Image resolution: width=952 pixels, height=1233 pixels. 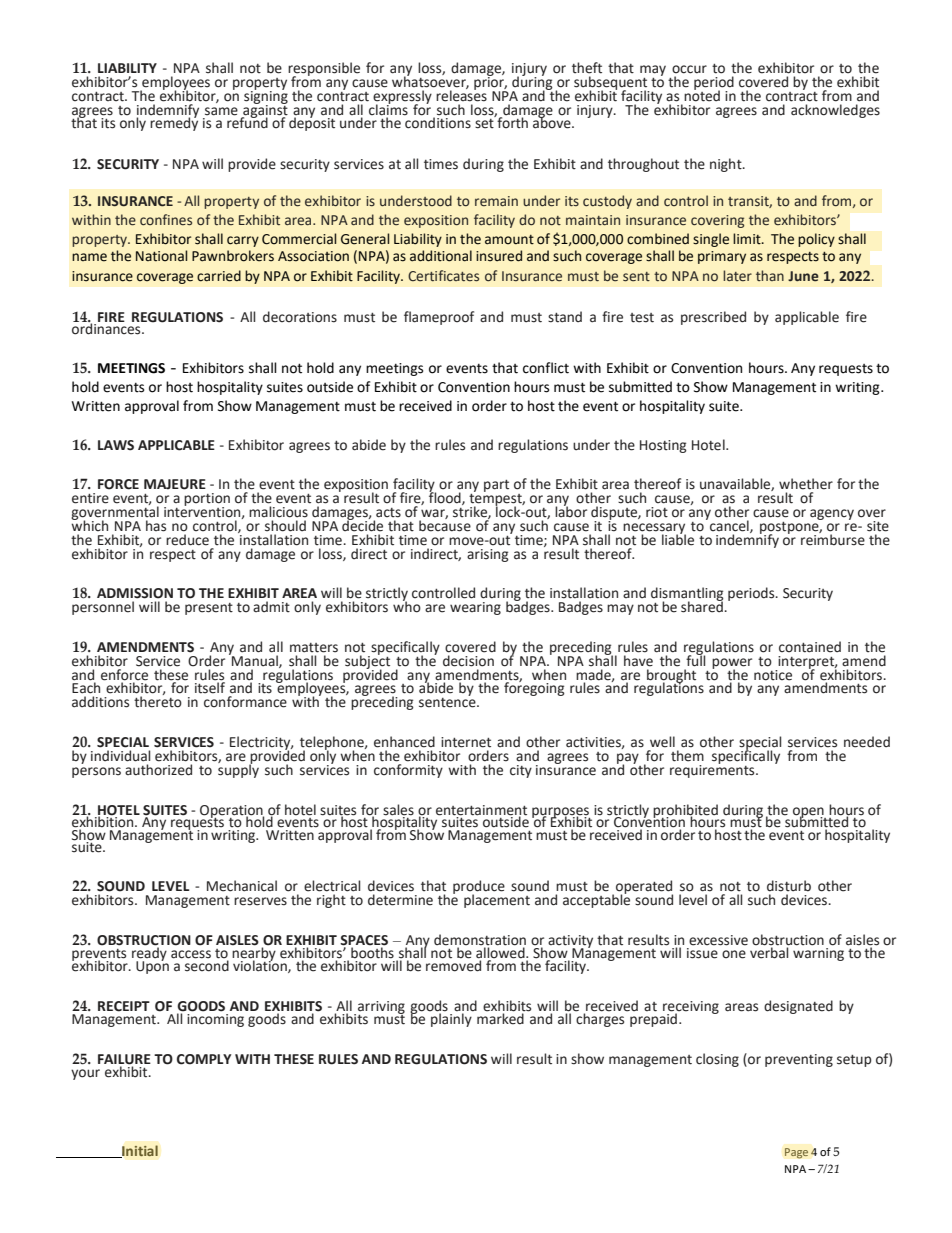 What do you see at coordinates (446, 497) in the screenshot?
I see `flood` at bounding box center [446, 497].
